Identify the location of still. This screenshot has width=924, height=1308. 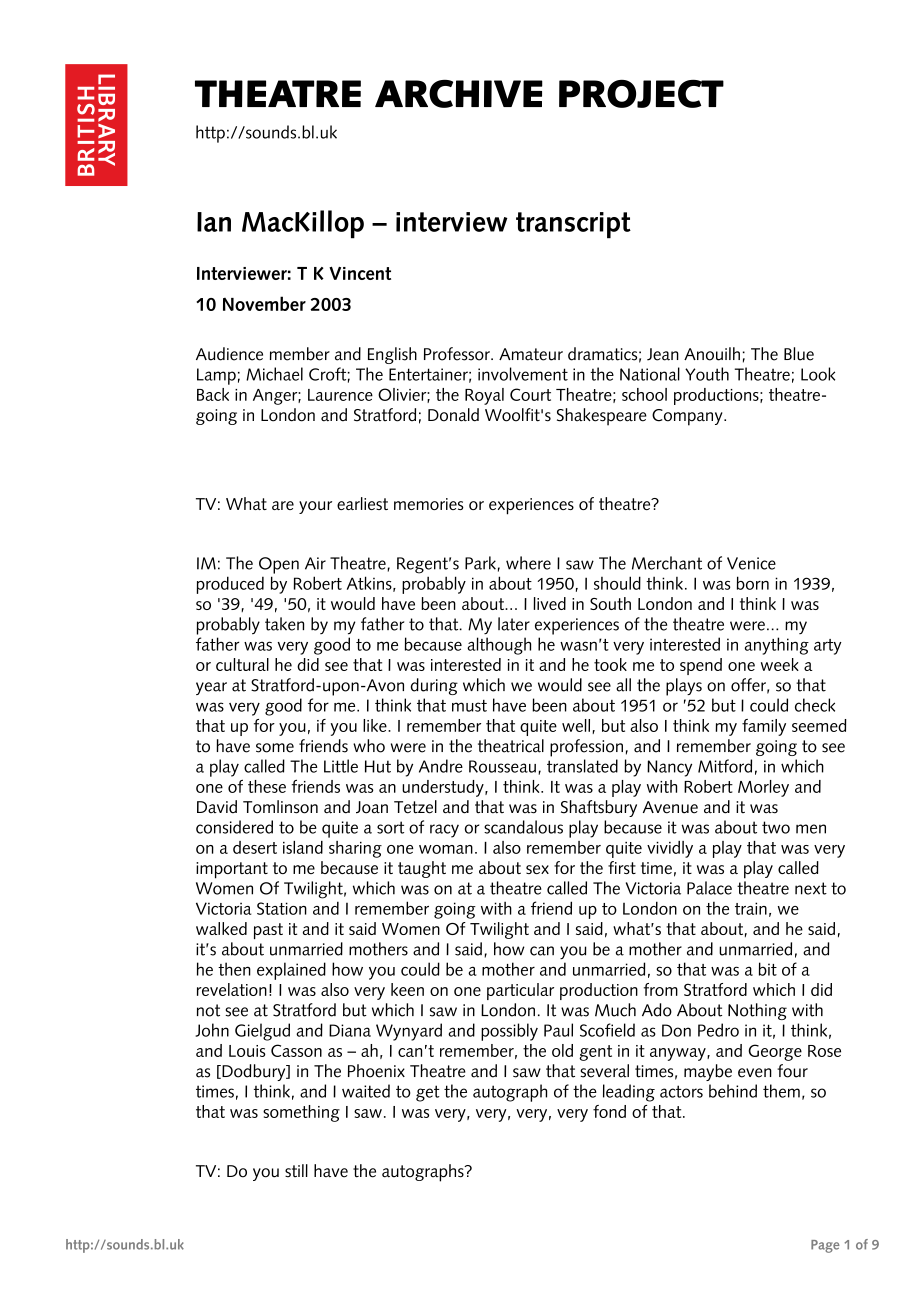
(296, 1170).
